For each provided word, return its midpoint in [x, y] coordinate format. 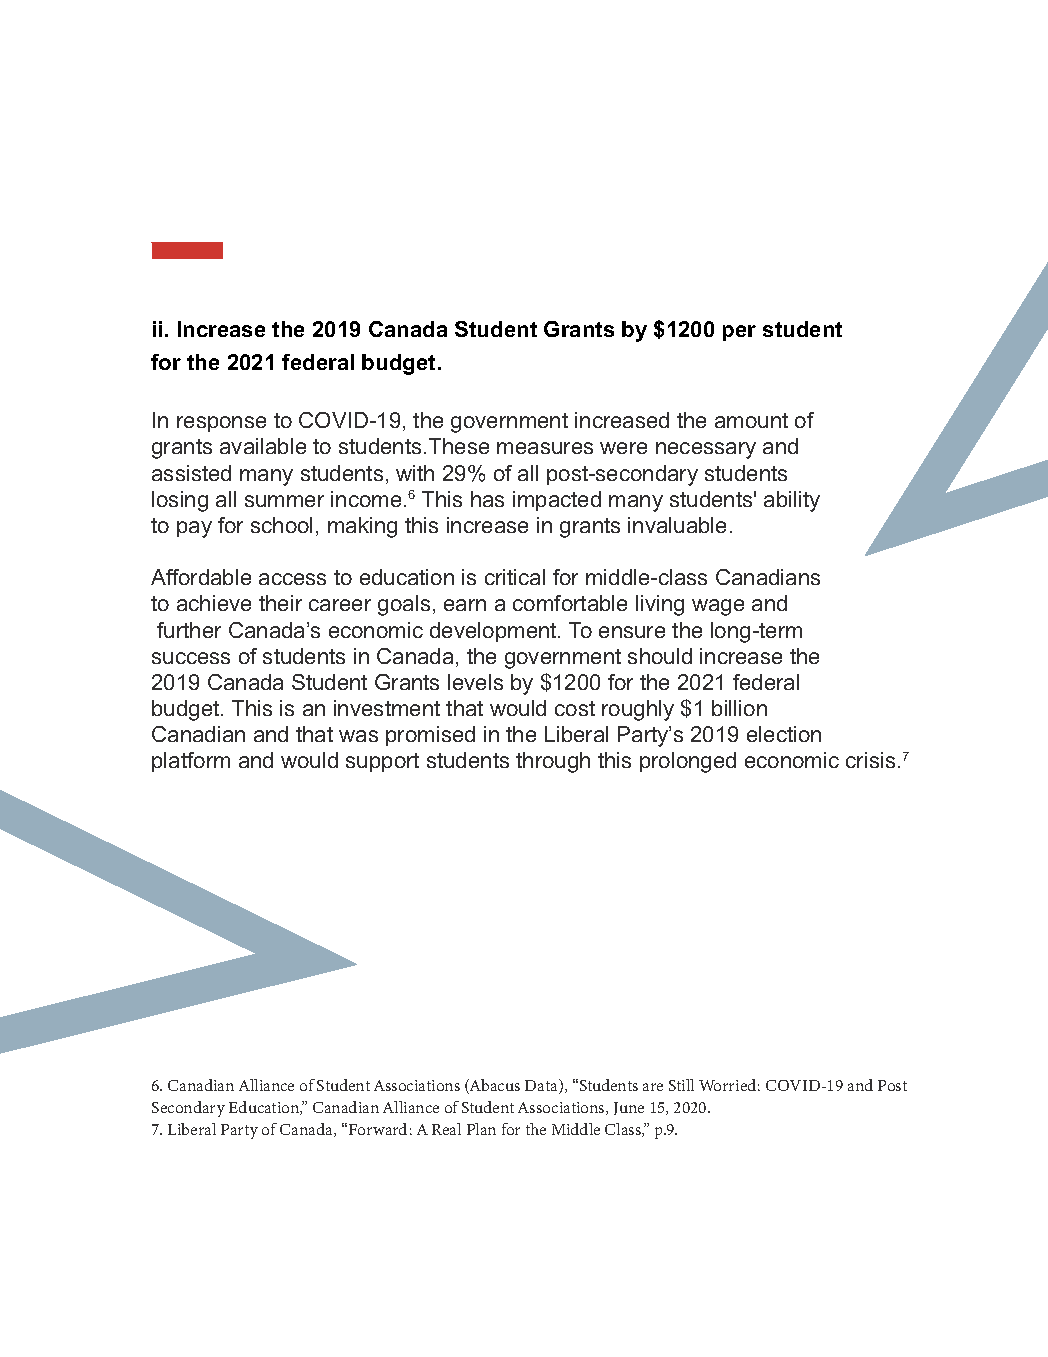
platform [191, 762]
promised [430, 736]
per [739, 333]
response [221, 424]
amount [751, 420]
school [281, 525]
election [784, 734]
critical [515, 577]
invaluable [677, 525]
